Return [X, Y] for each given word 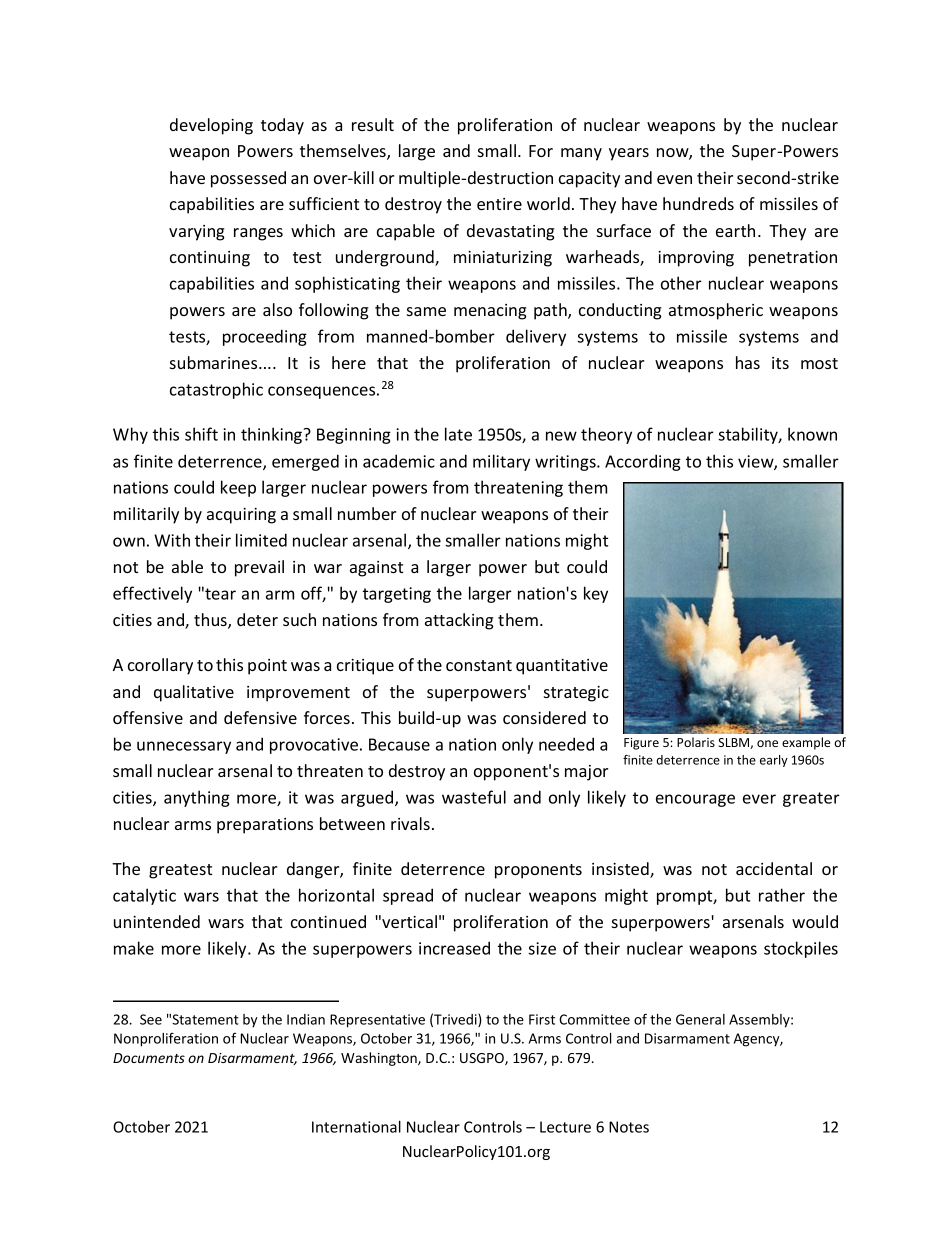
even [674, 179]
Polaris [696, 742]
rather [782, 895]
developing [211, 126]
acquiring [241, 516]
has [748, 362]
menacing [490, 312]
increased [454, 948]
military [501, 462]
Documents [149, 1058]
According [643, 462]
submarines [215, 362]
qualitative [194, 693]
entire [499, 204]
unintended [157, 921]
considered [544, 717]
